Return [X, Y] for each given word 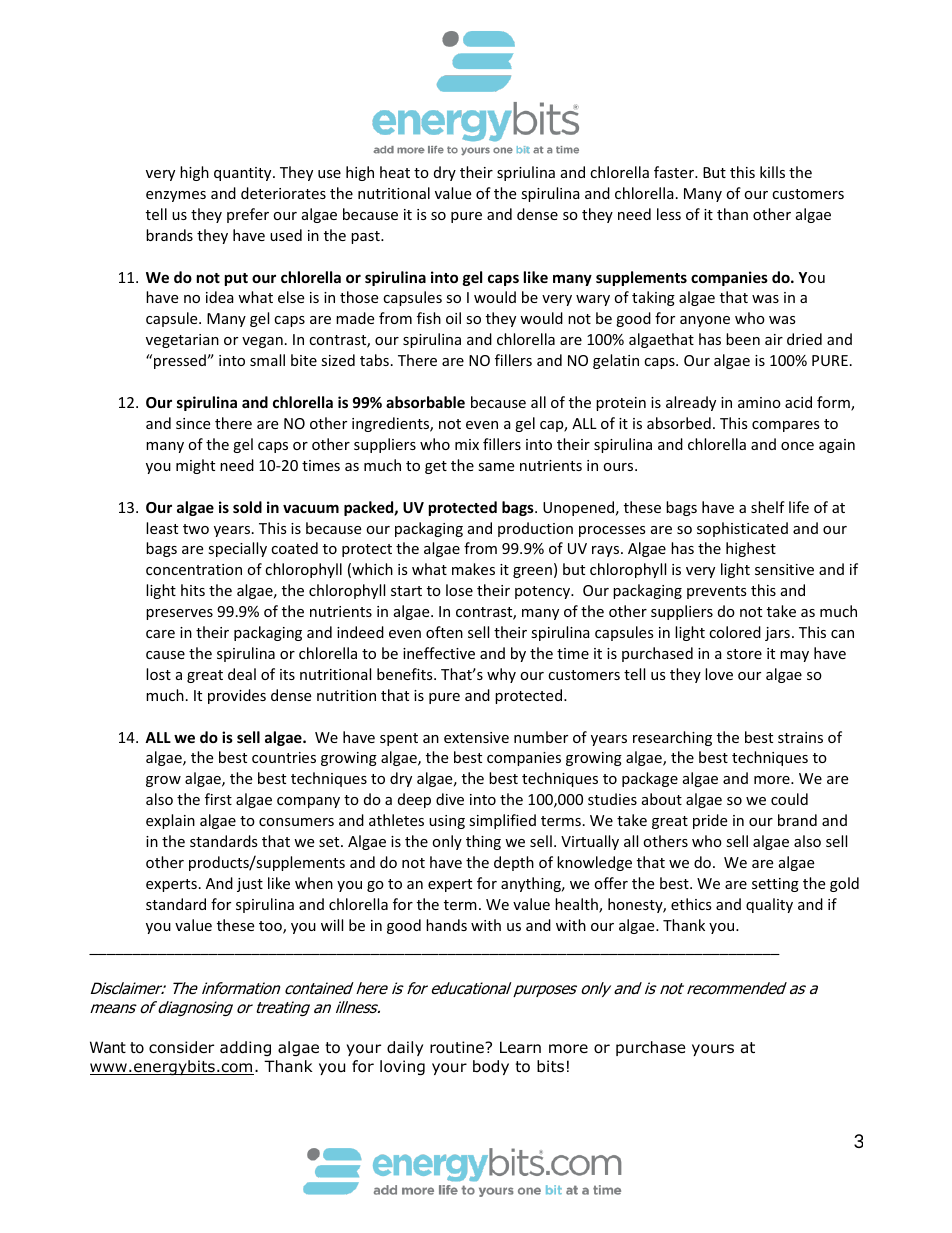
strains [800, 737]
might [195, 466]
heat [395, 172]
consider [181, 1047]
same [496, 467]
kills [772, 172]
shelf [768, 507]
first [218, 799]
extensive [476, 737]
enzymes [176, 196]
